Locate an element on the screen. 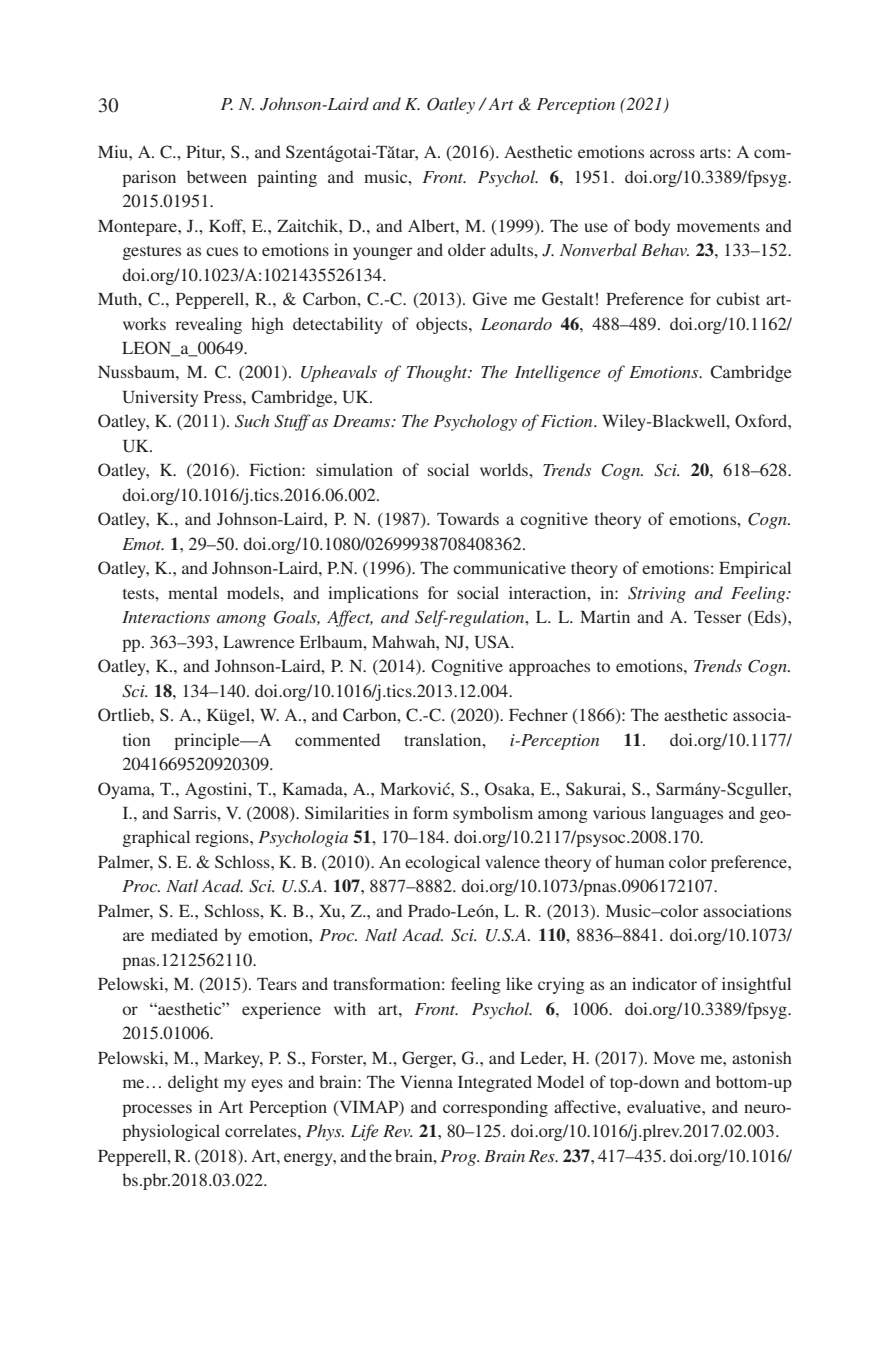  painting is located at coordinates (287, 178).
